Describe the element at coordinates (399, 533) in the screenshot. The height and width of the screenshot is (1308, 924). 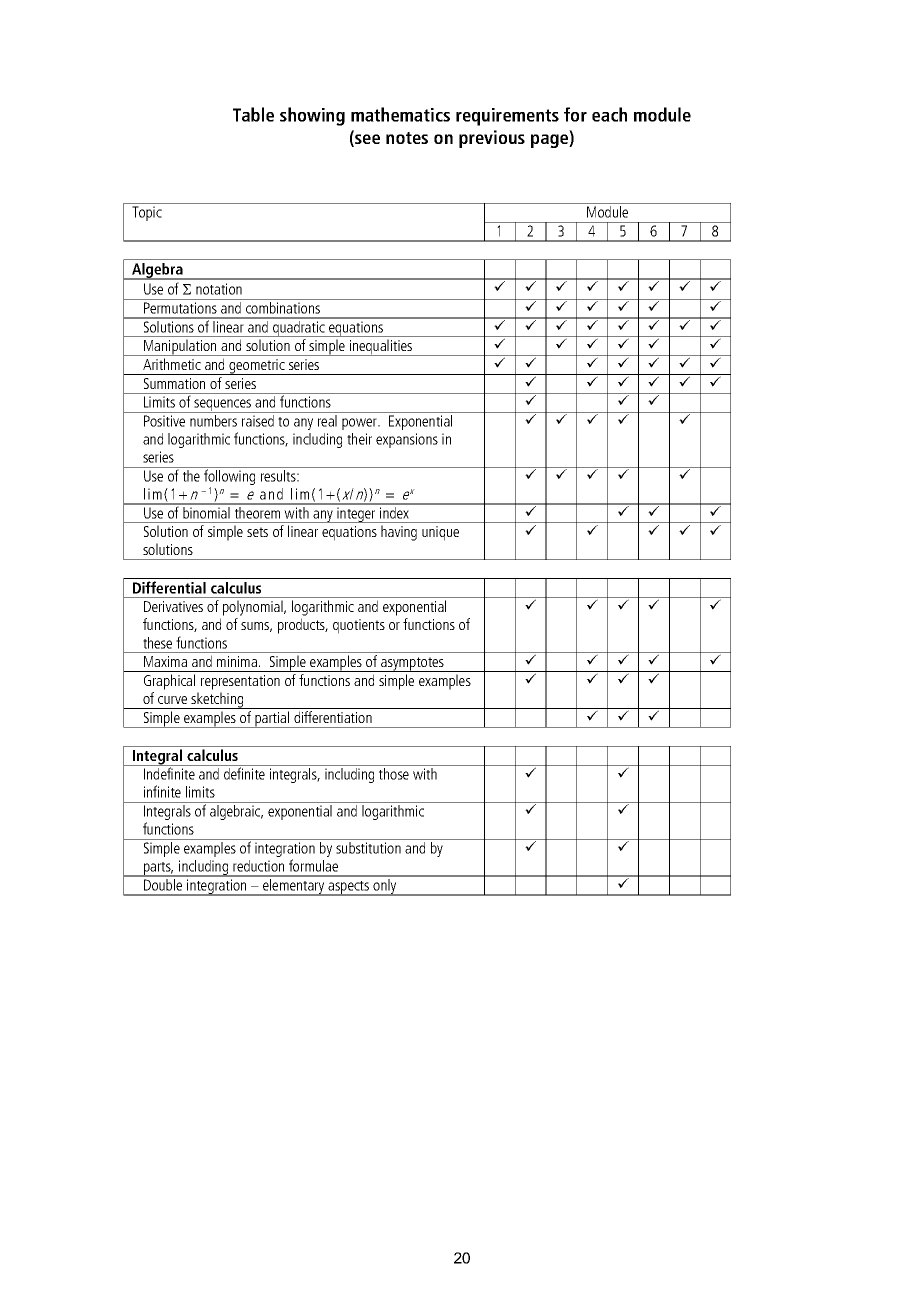
I see `having` at that location.
